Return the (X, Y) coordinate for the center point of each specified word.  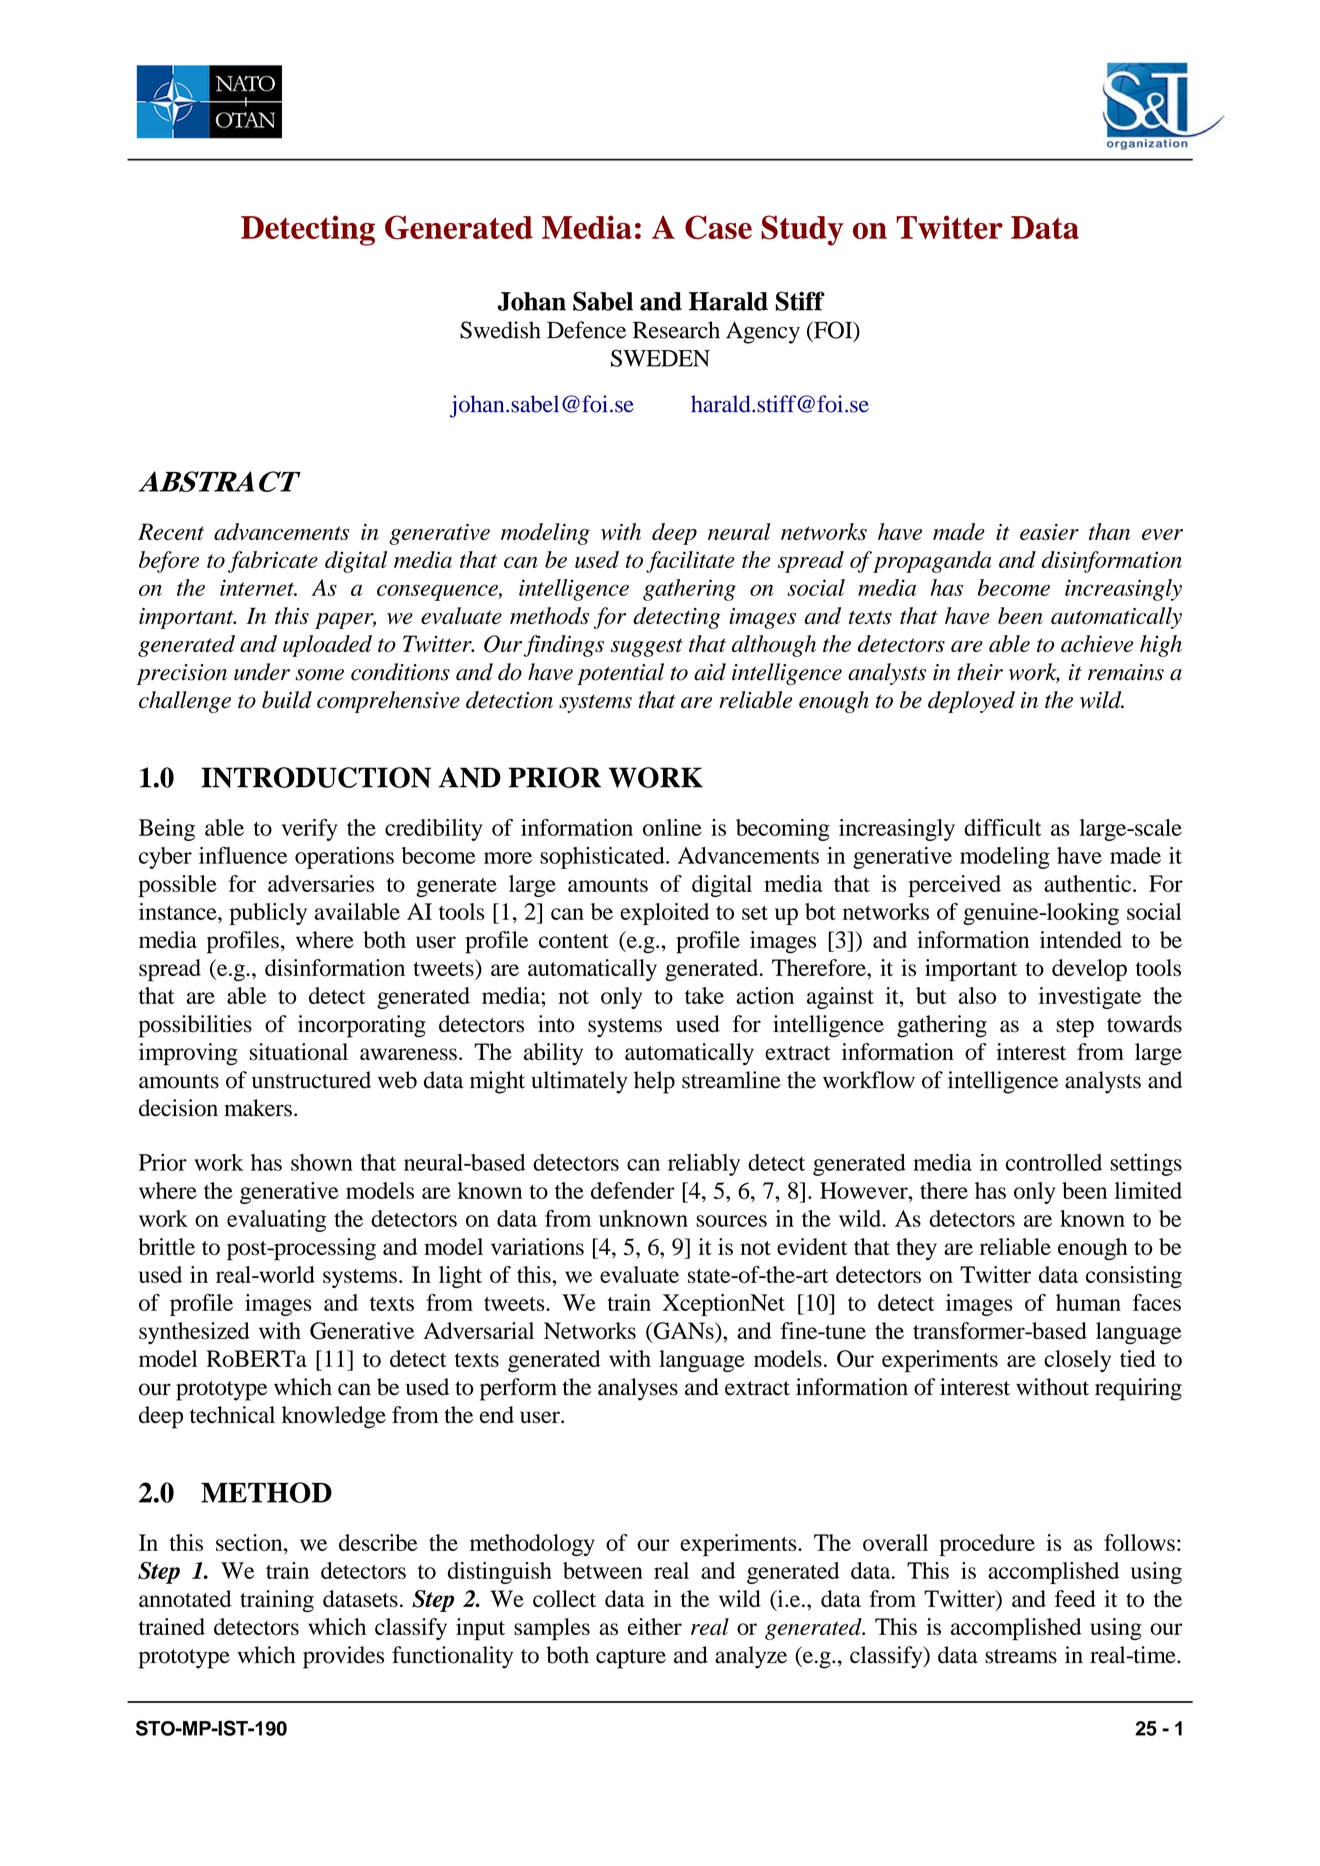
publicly (268, 914)
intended (1081, 939)
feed (1075, 1598)
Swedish (500, 330)
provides (343, 1657)
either (655, 1626)
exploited (664, 914)
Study (802, 230)
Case (718, 227)
